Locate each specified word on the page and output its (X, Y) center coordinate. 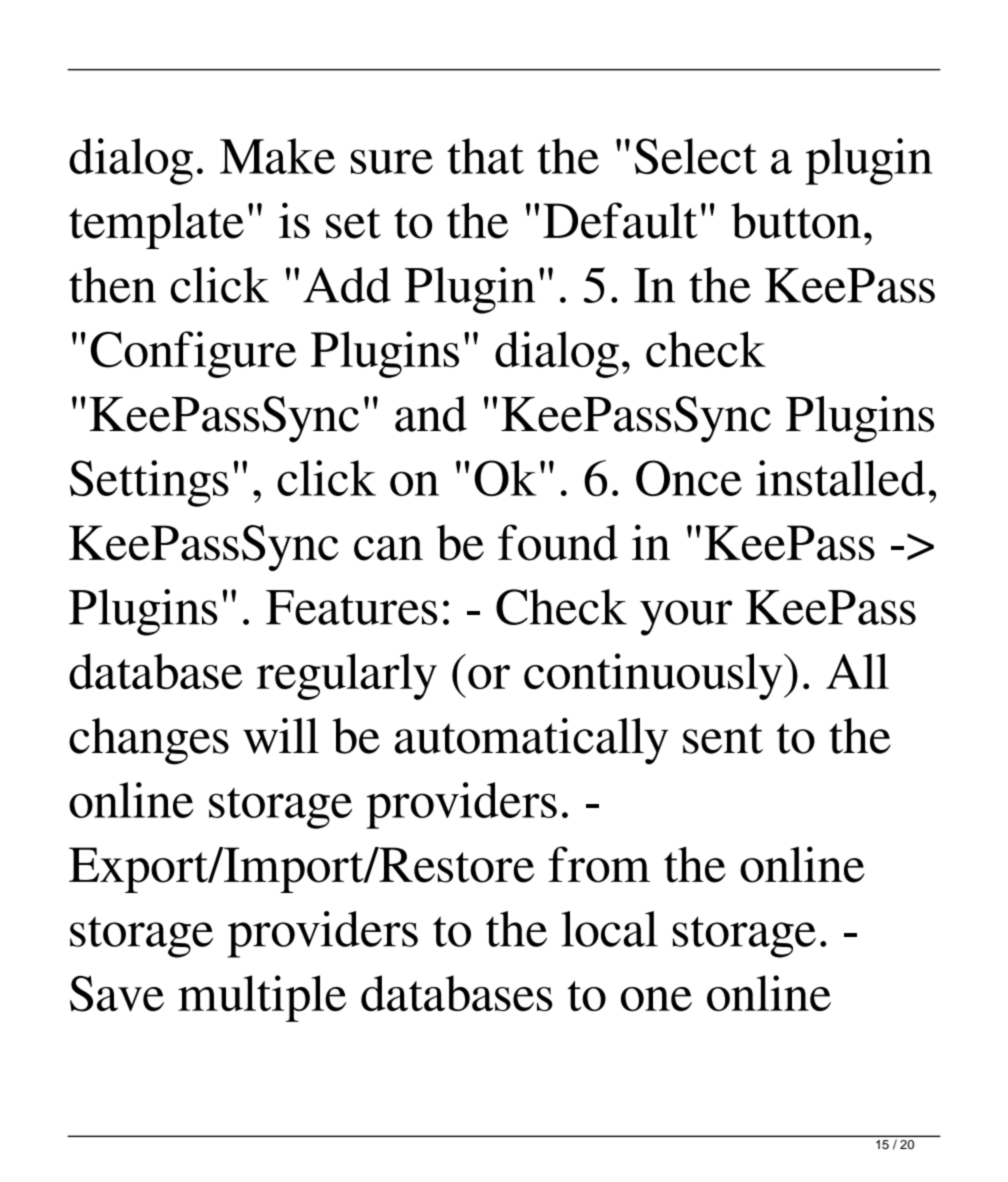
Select (696, 156)
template (156, 226)
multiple (262, 998)
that (485, 156)
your (686, 618)
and (431, 414)
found (558, 542)
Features (351, 607)
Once (689, 478)
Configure (193, 354)
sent (723, 738)
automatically (531, 741)
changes (149, 741)
